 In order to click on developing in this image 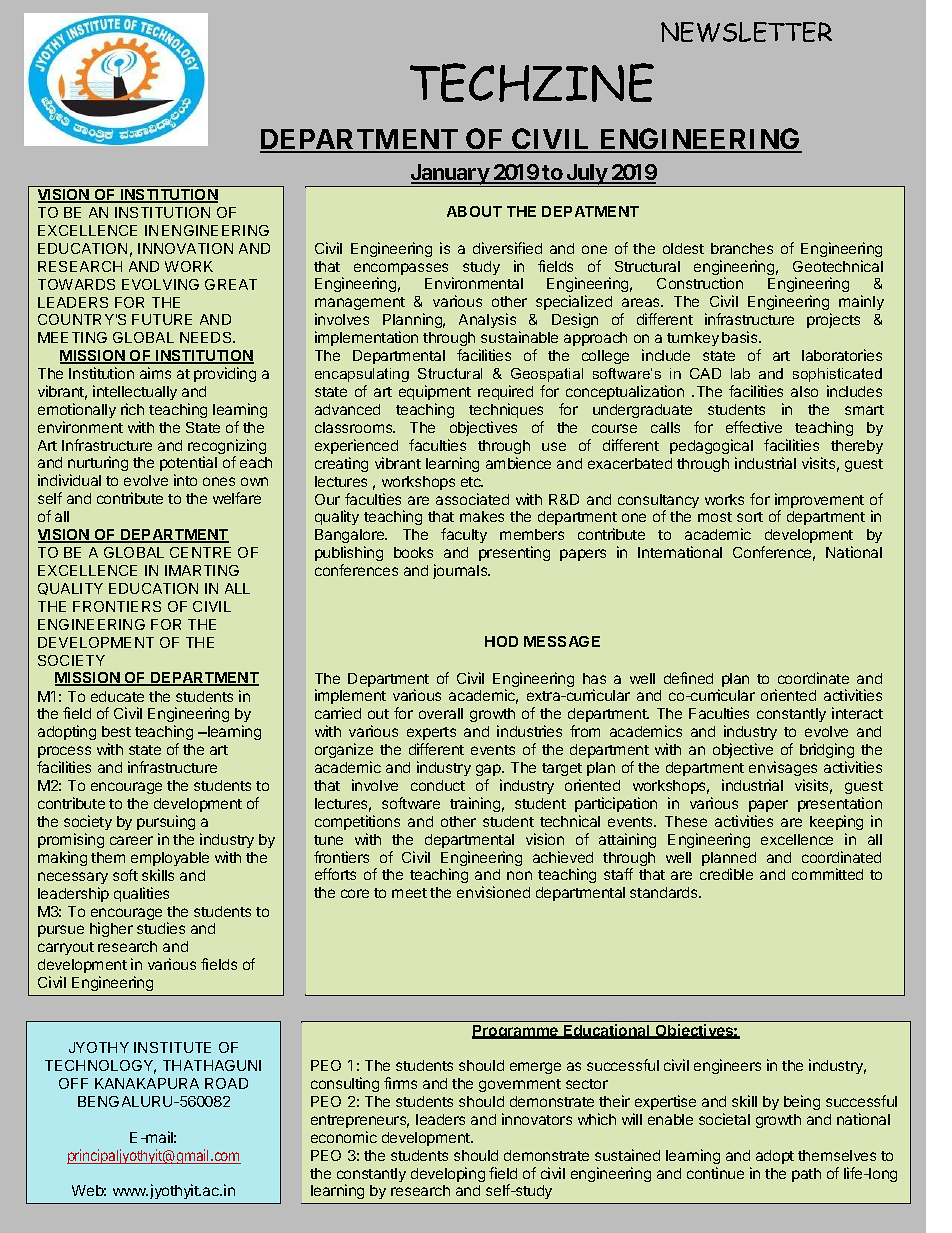, I will do `click(448, 1174)`.
